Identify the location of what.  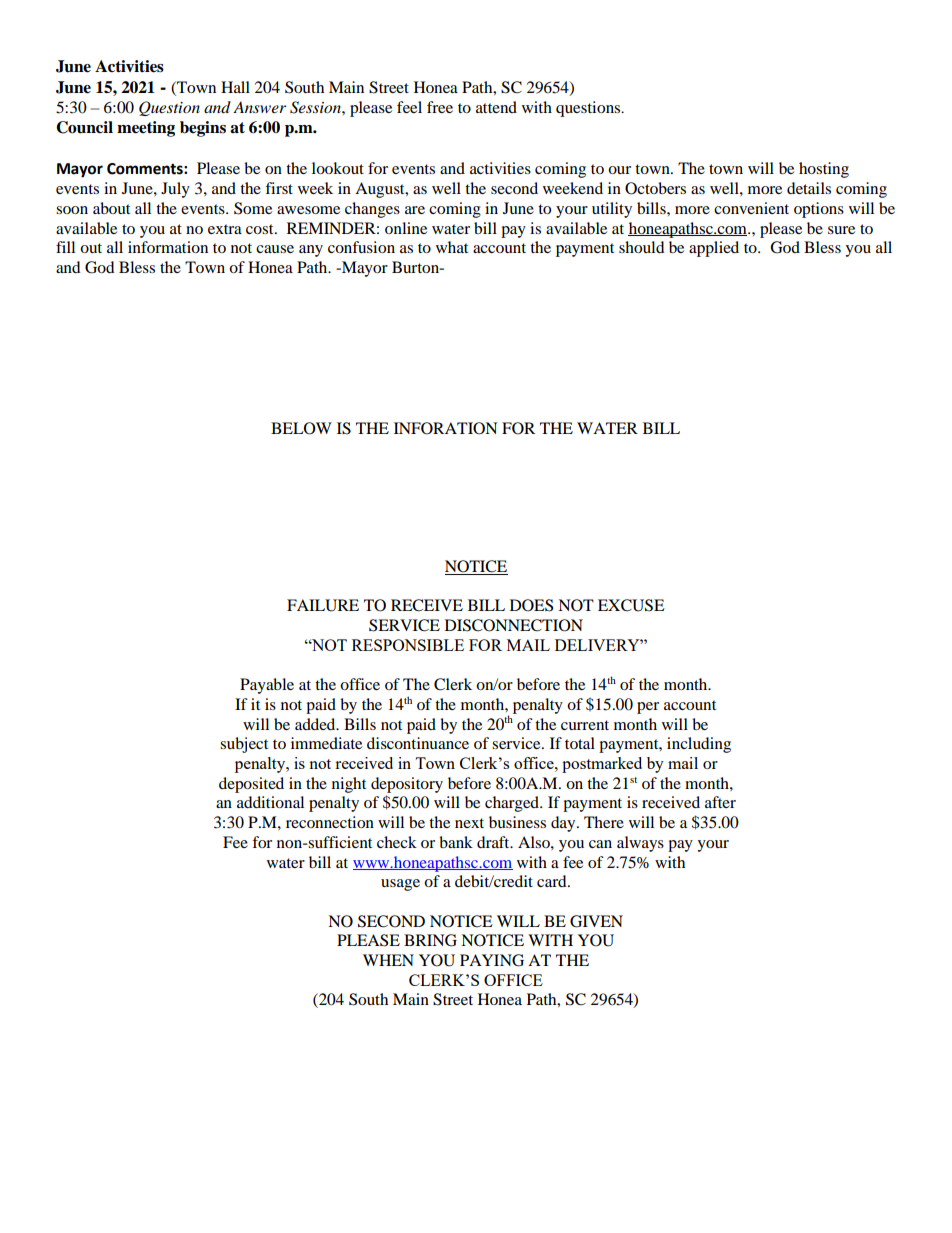
(452, 247).
